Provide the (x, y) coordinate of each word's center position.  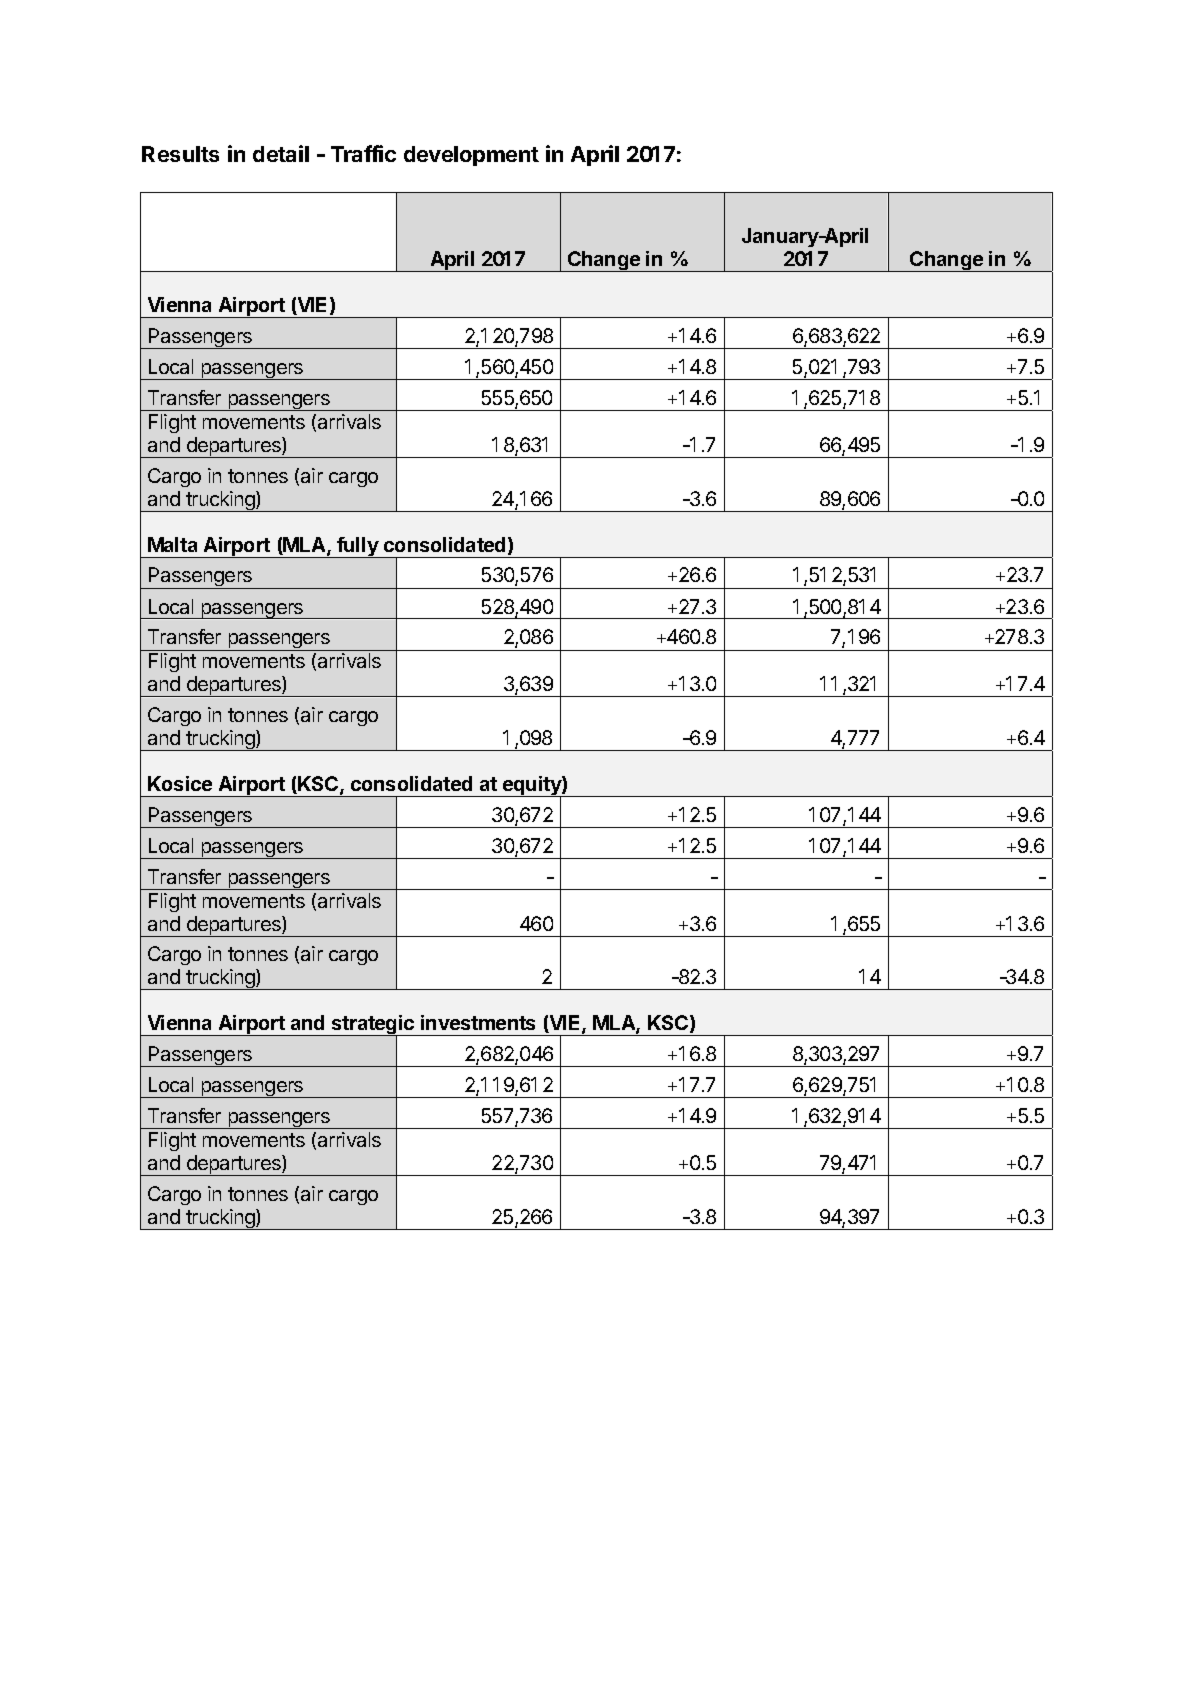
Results (180, 154)
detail (281, 153)
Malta (172, 544)
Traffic (363, 153)
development (471, 156)
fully (357, 547)
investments (478, 1022)
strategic (373, 1026)
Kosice (180, 783)
